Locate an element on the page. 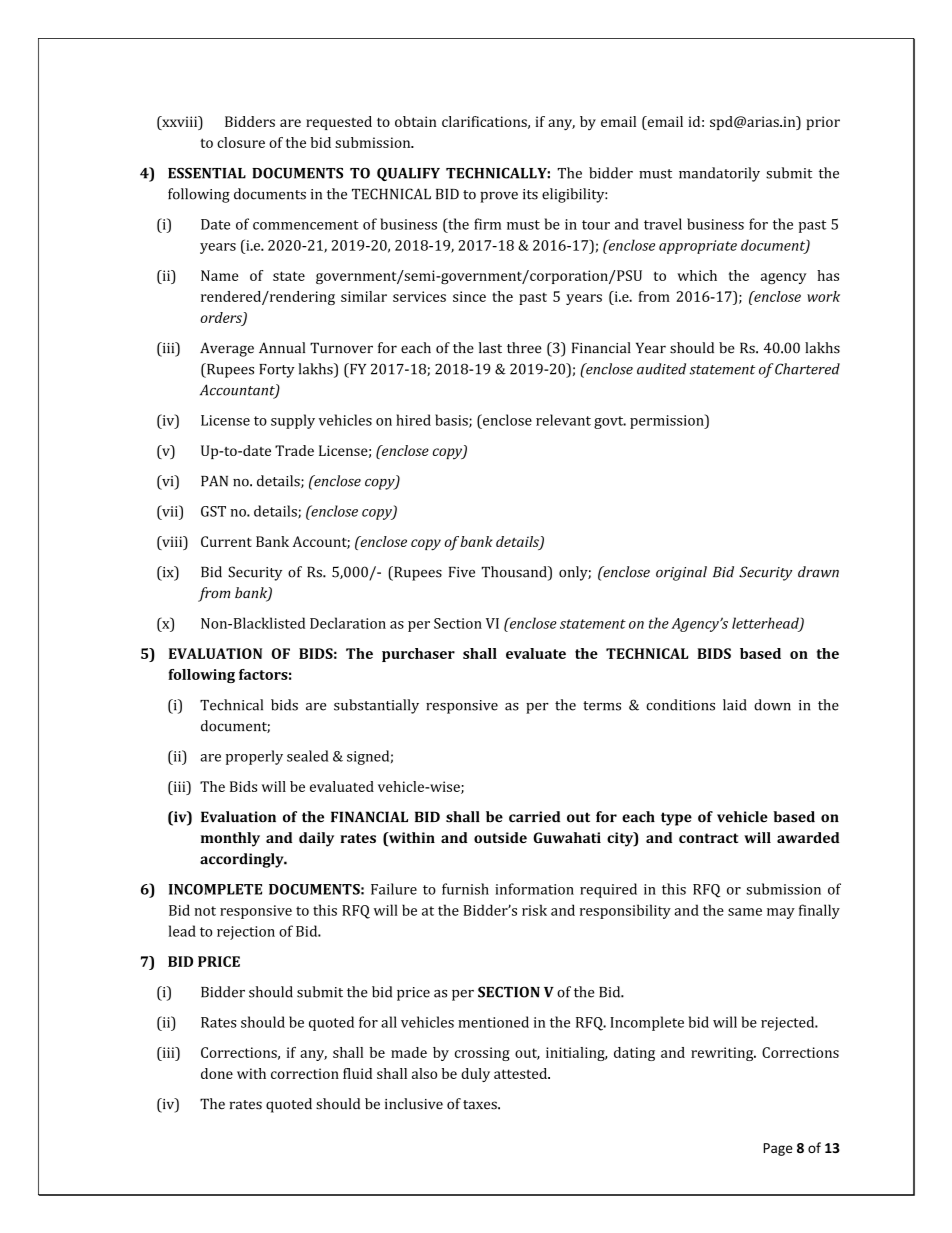  contract is located at coordinates (708, 838).
